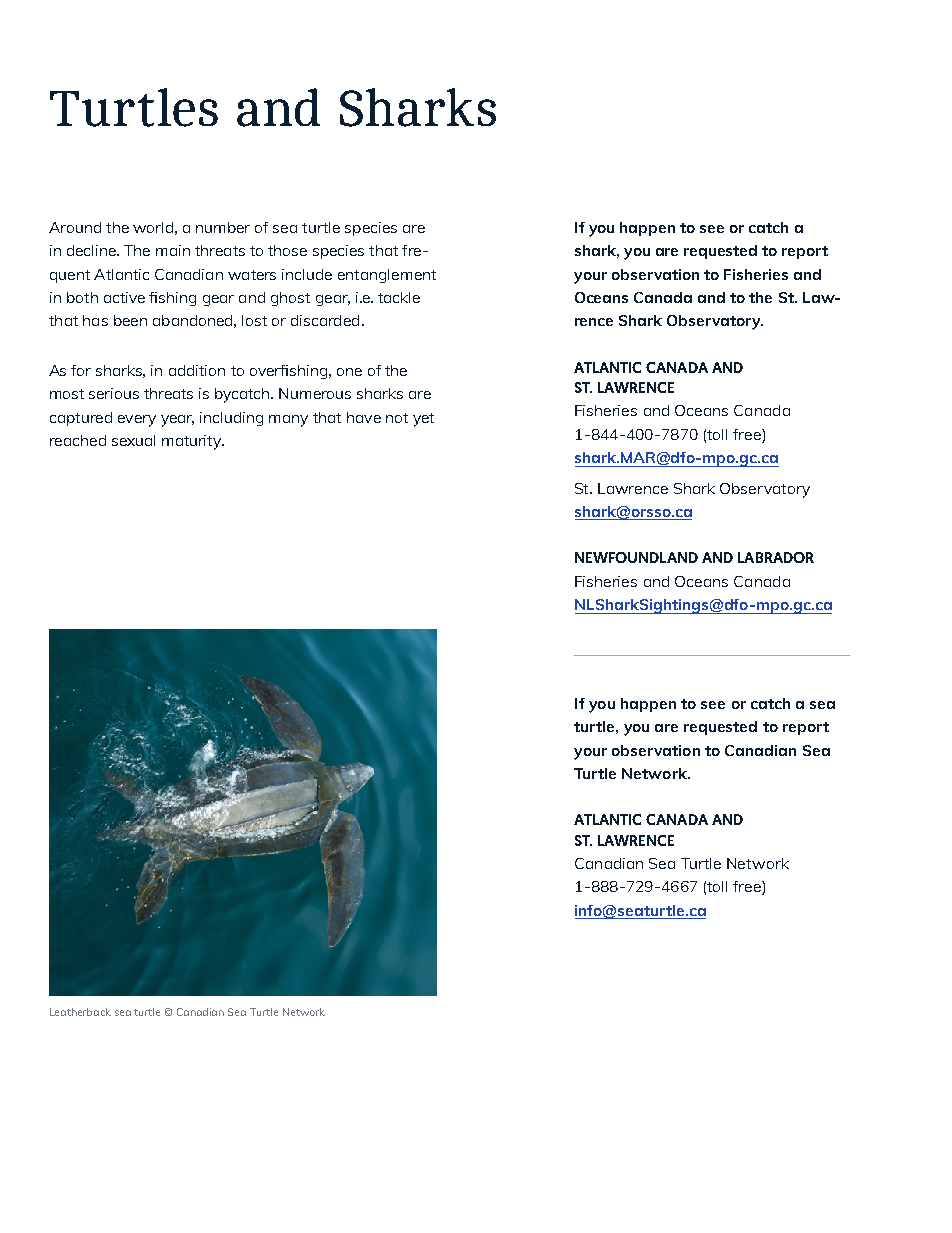  I want to click on yet, so click(423, 420).
